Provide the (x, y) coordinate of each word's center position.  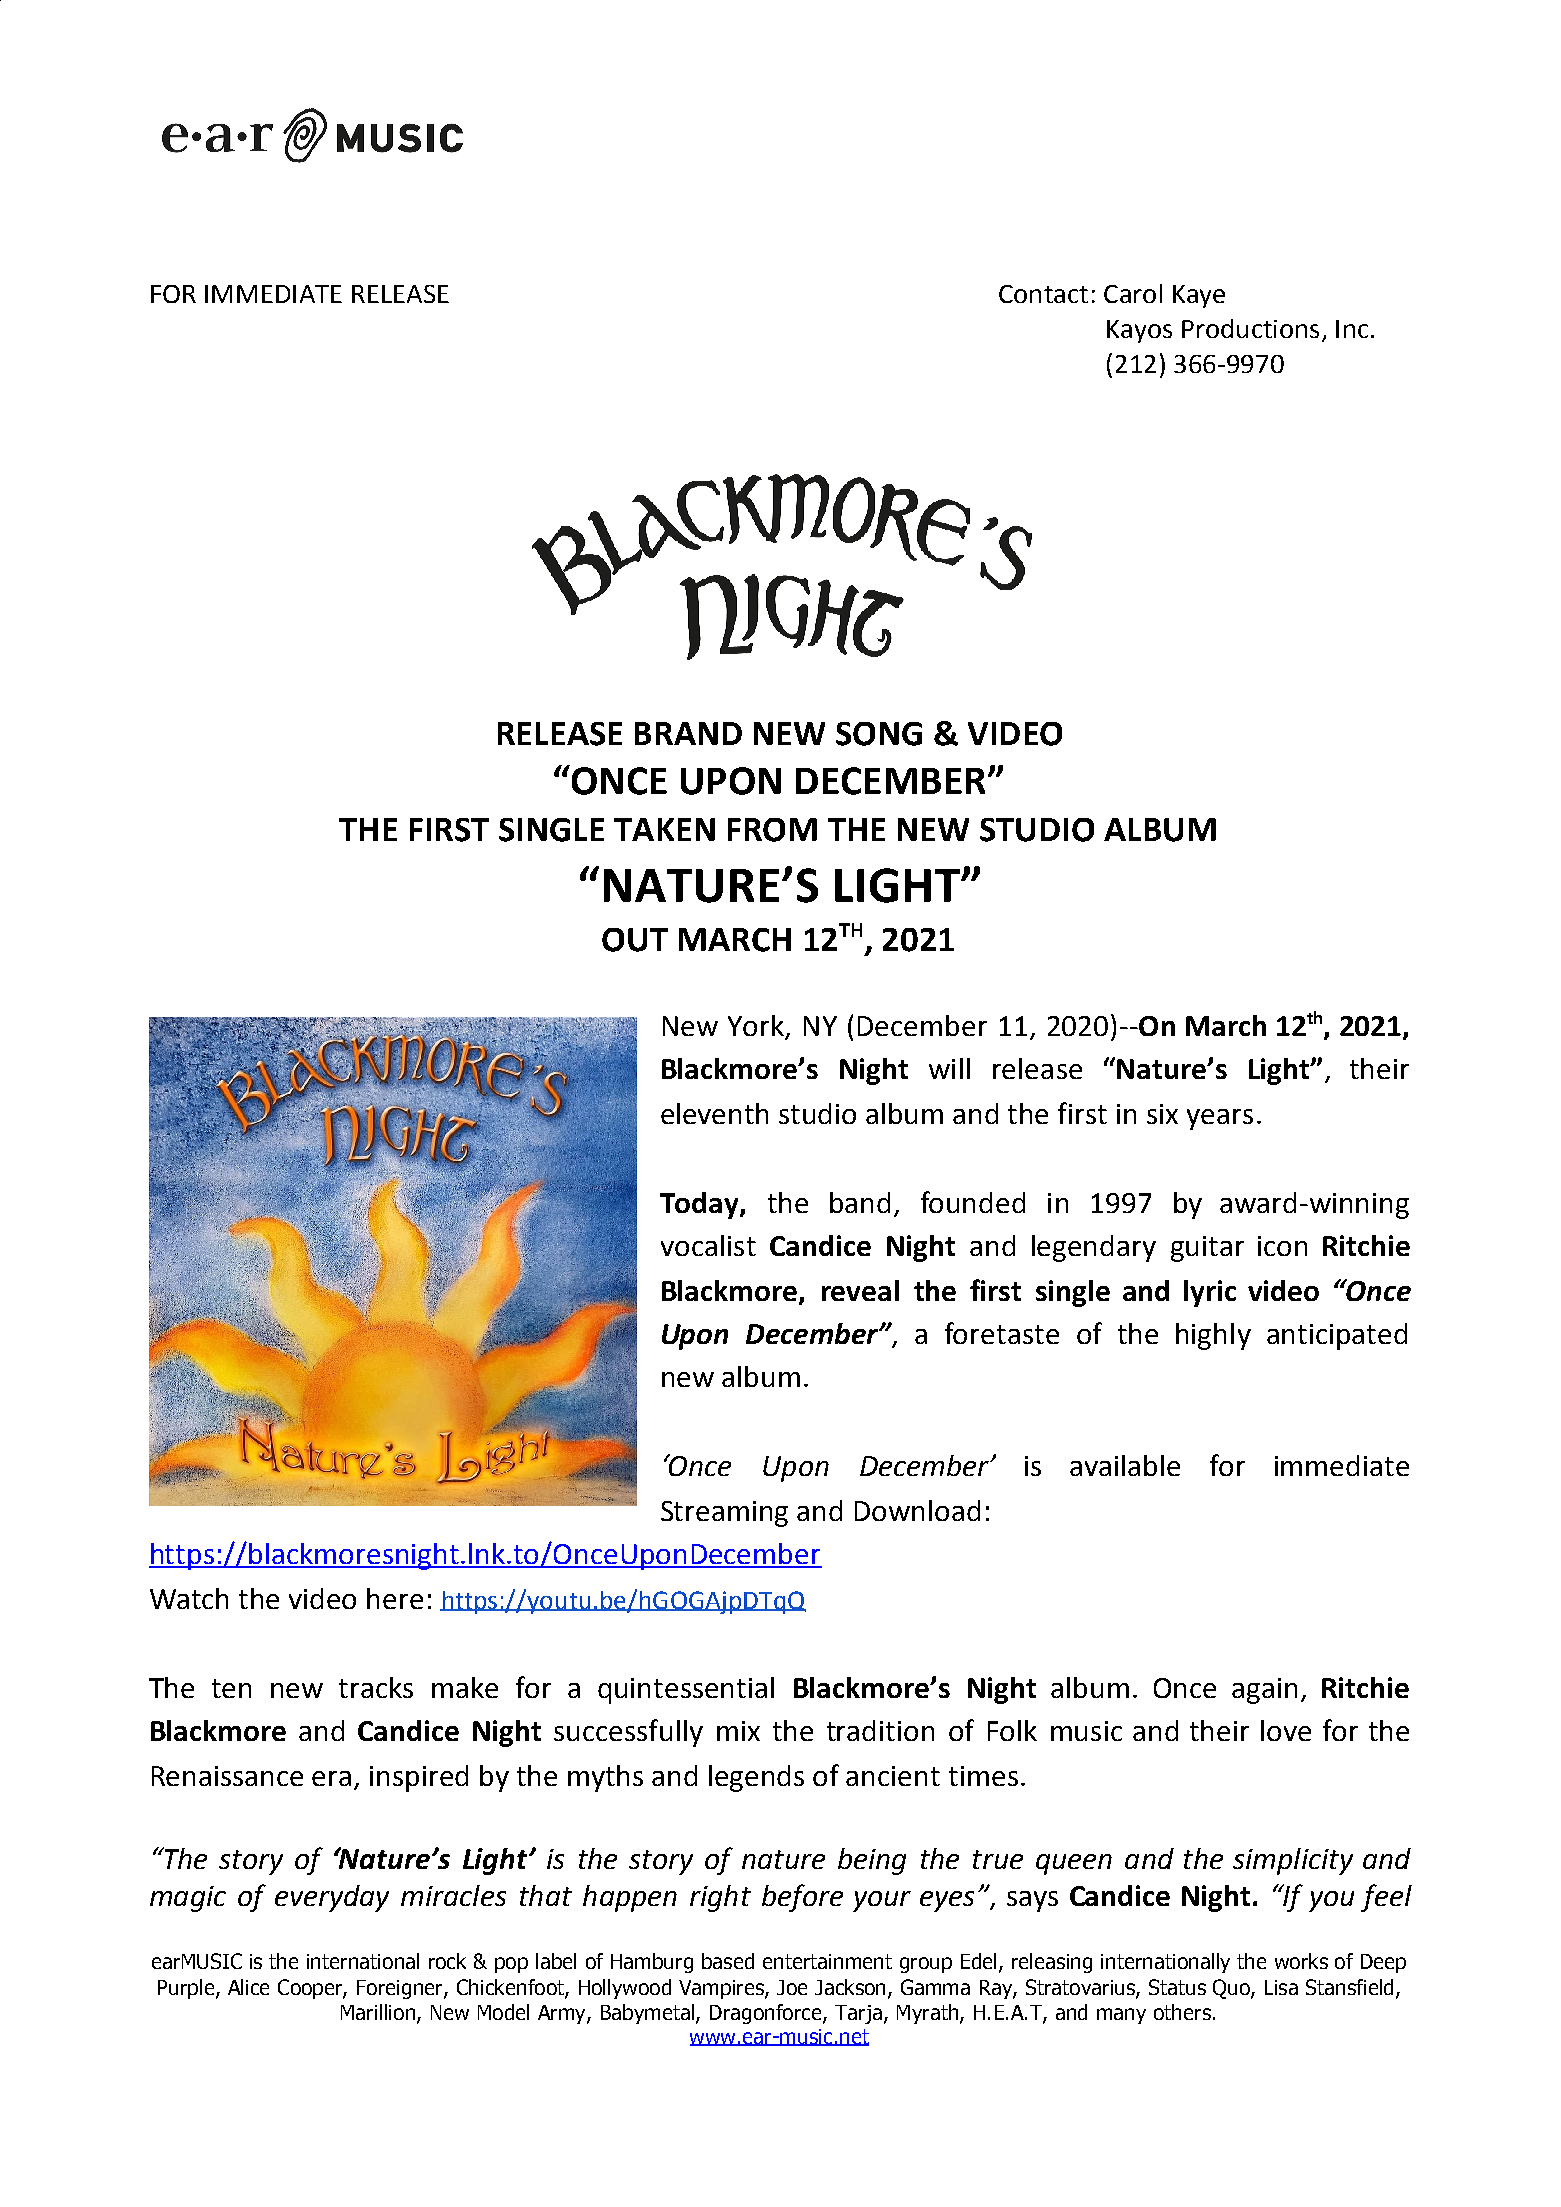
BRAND (688, 733)
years (1220, 1119)
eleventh (714, 1113)
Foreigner (401, 1989)
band (860, 1202)
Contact (1043, 294)
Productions (1250, 328)
